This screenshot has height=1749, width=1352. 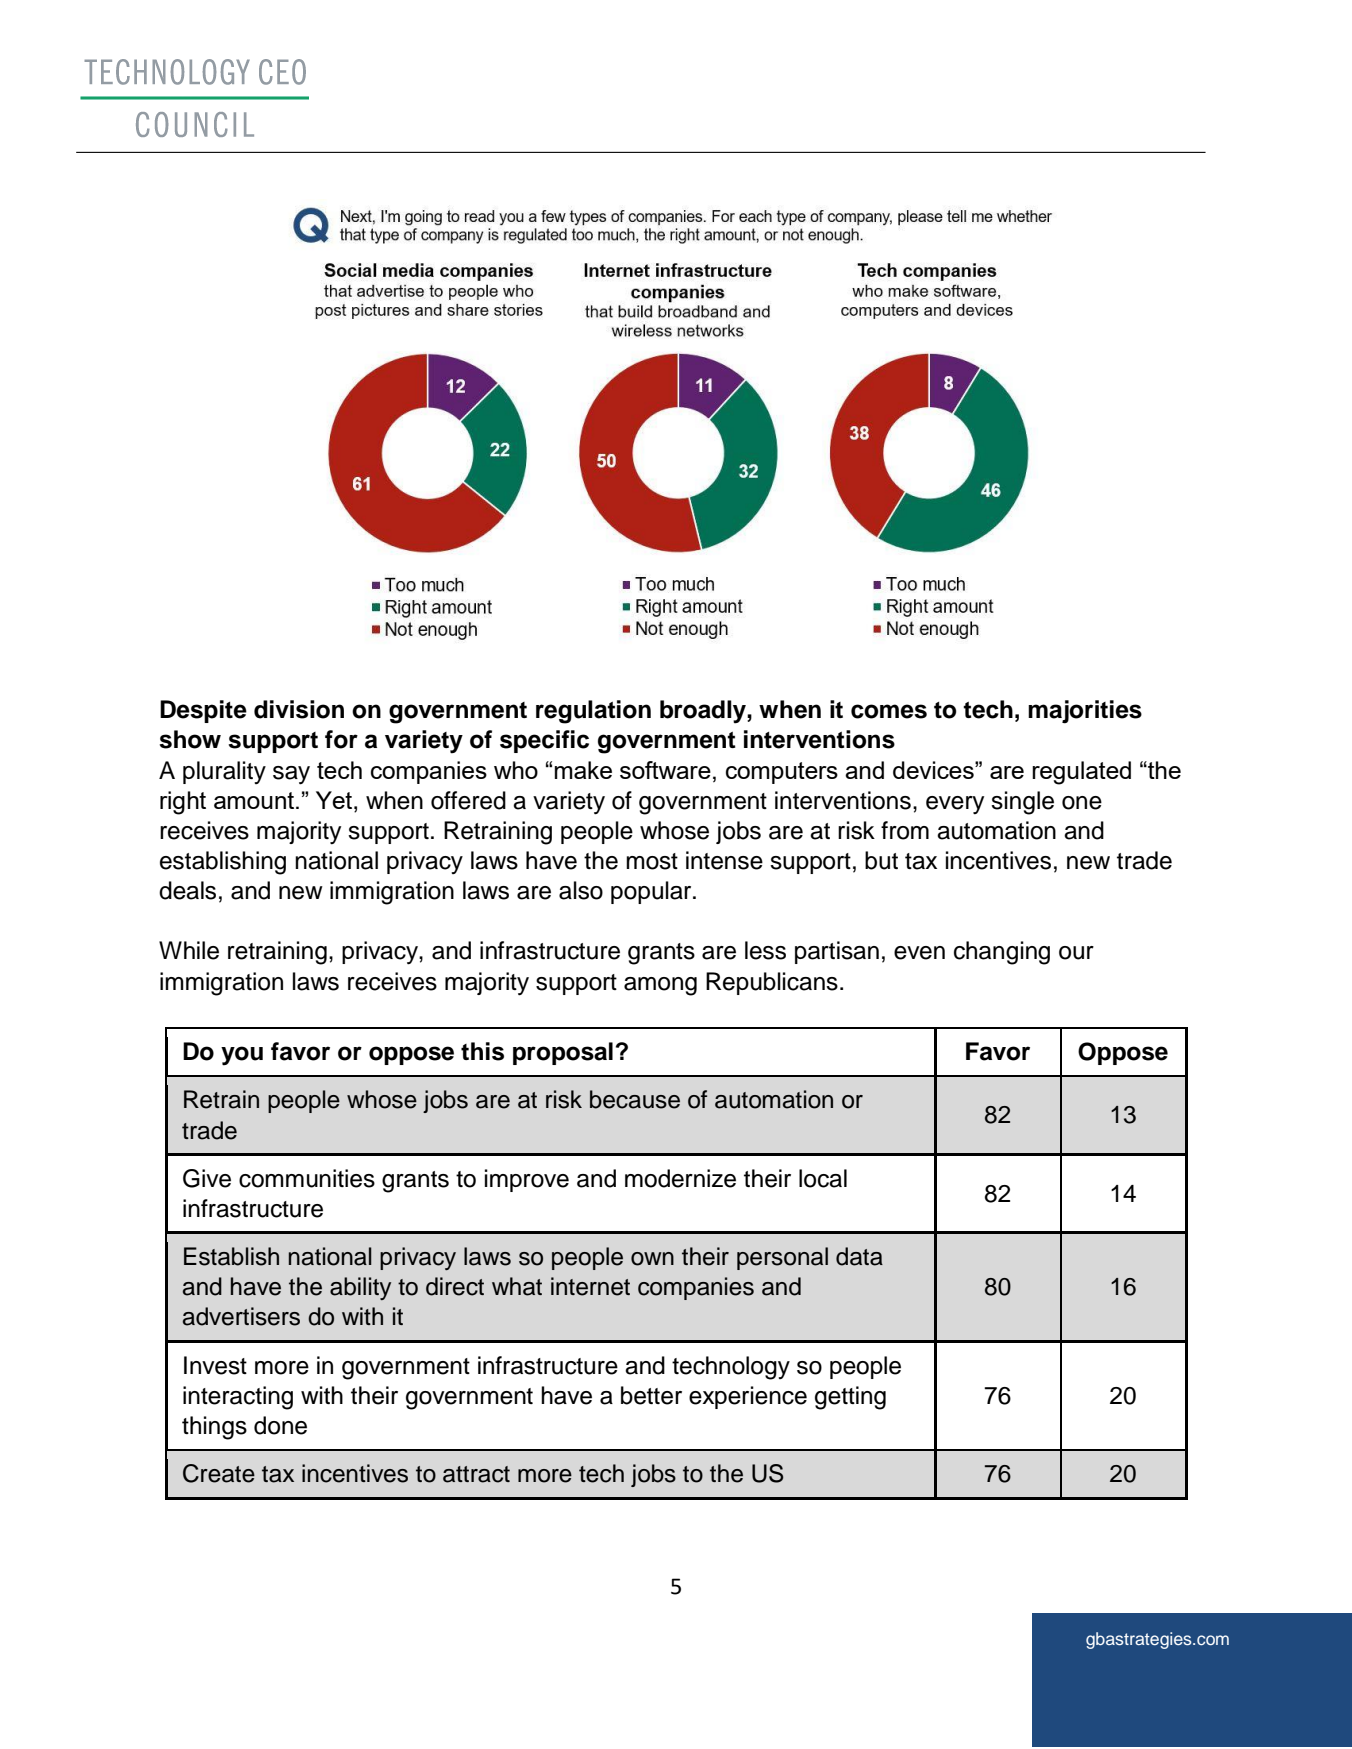 I want to click on local, so click(x=823, y=1178).
